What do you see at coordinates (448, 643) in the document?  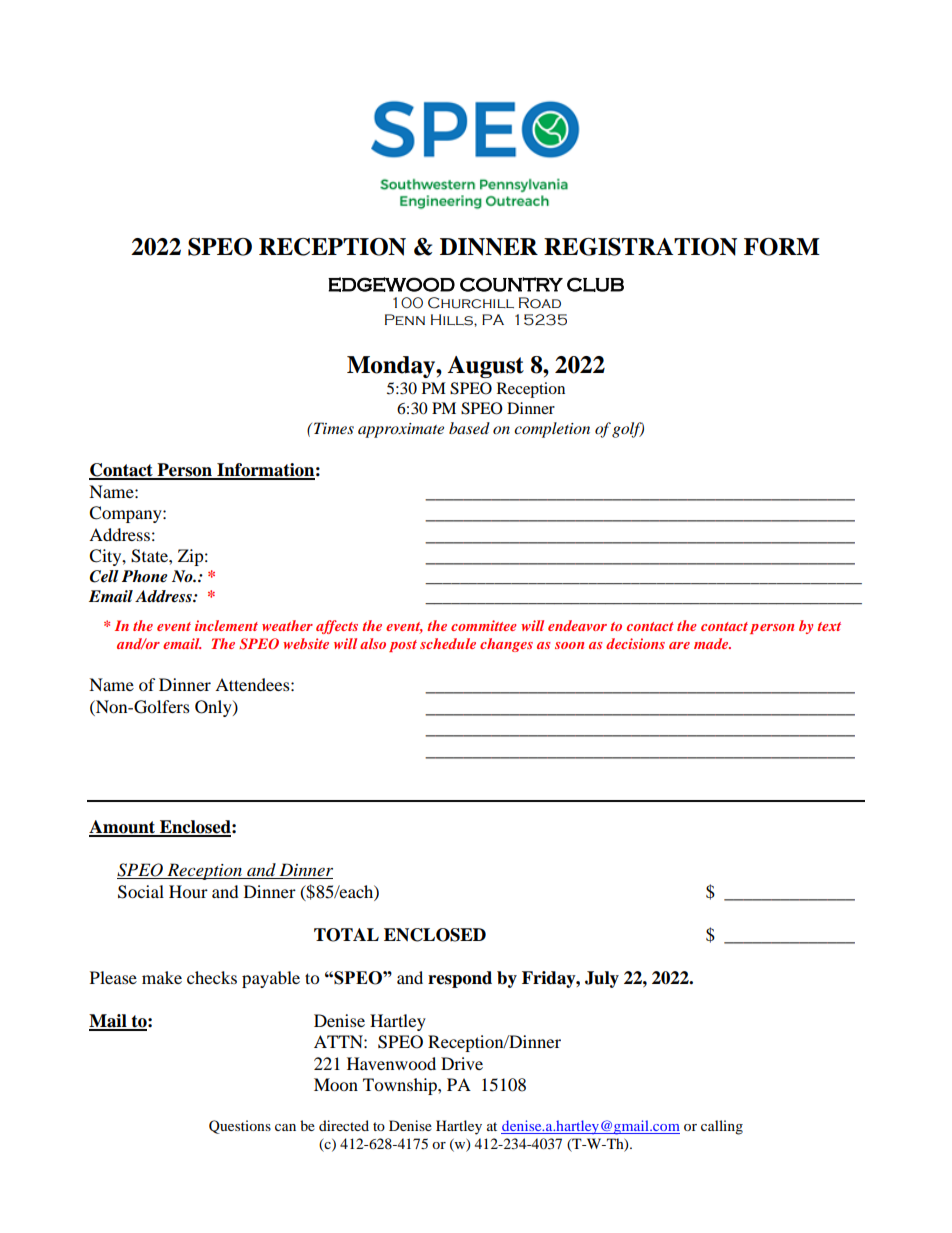 I see `schedule` at bounding box center [448, 643].
